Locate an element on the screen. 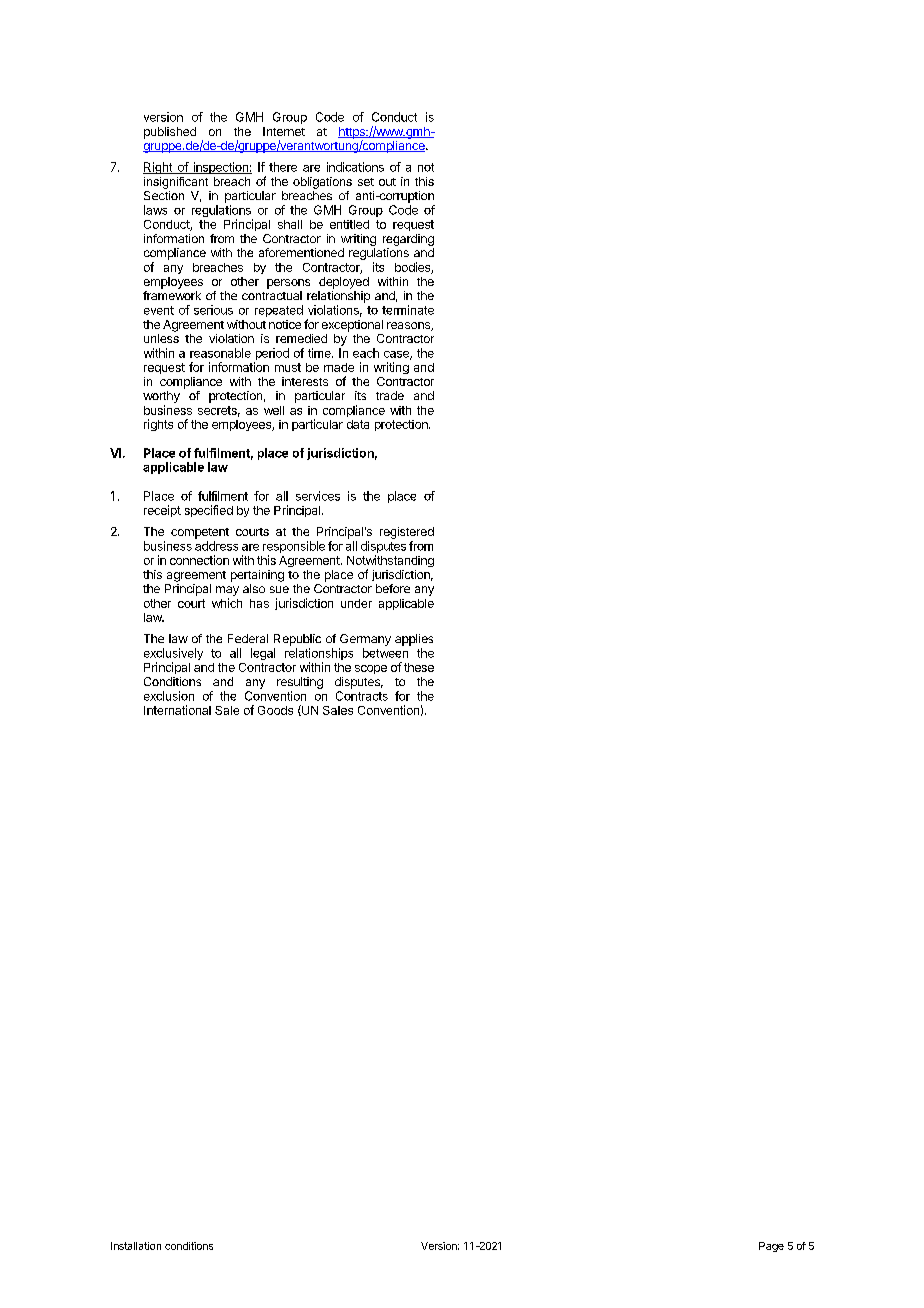 The height and width of the screenshot is (1308, 924). applies is located at coordinates (414, 640).
